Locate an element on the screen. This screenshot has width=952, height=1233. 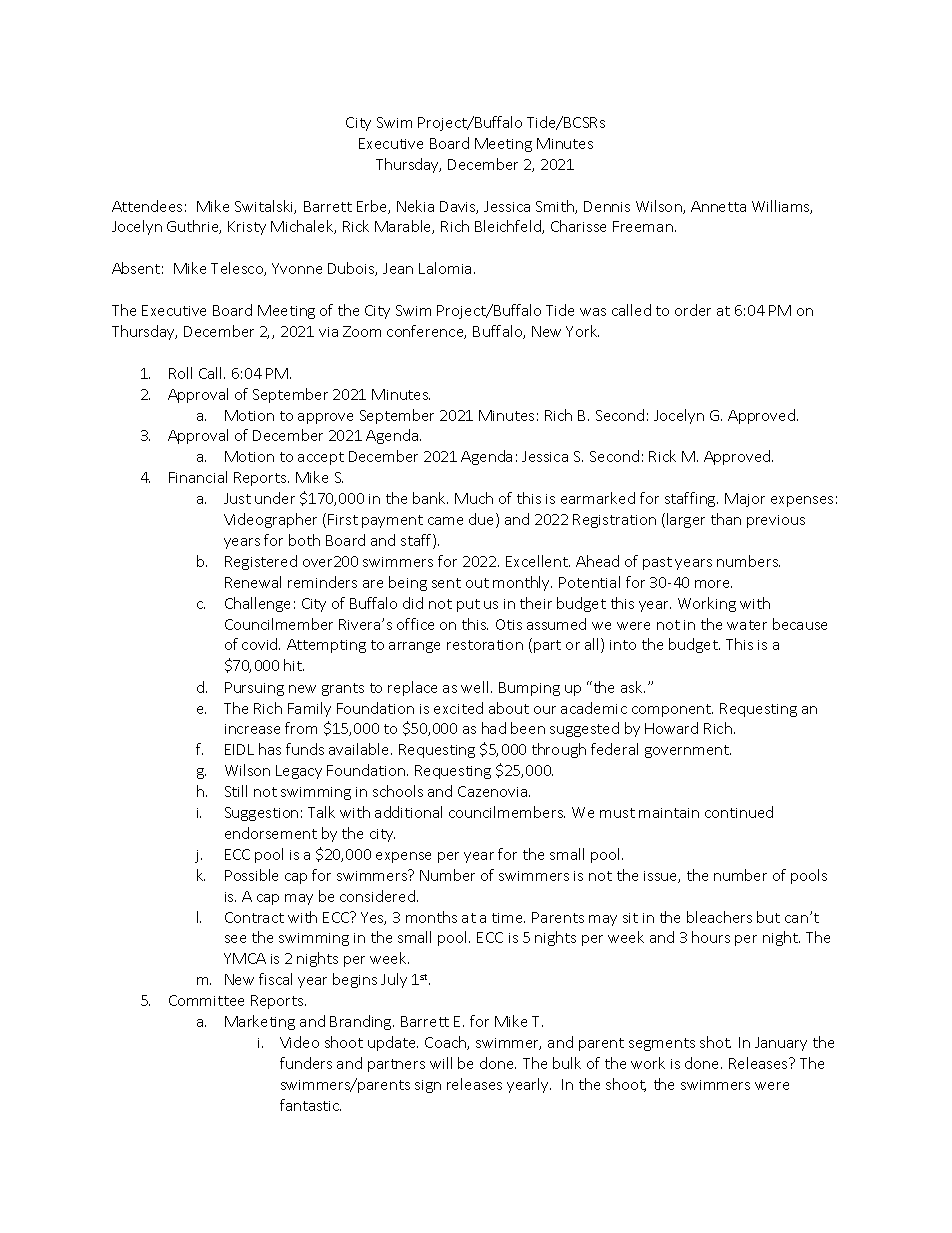
Jean is located at coordinates (398, 268).
